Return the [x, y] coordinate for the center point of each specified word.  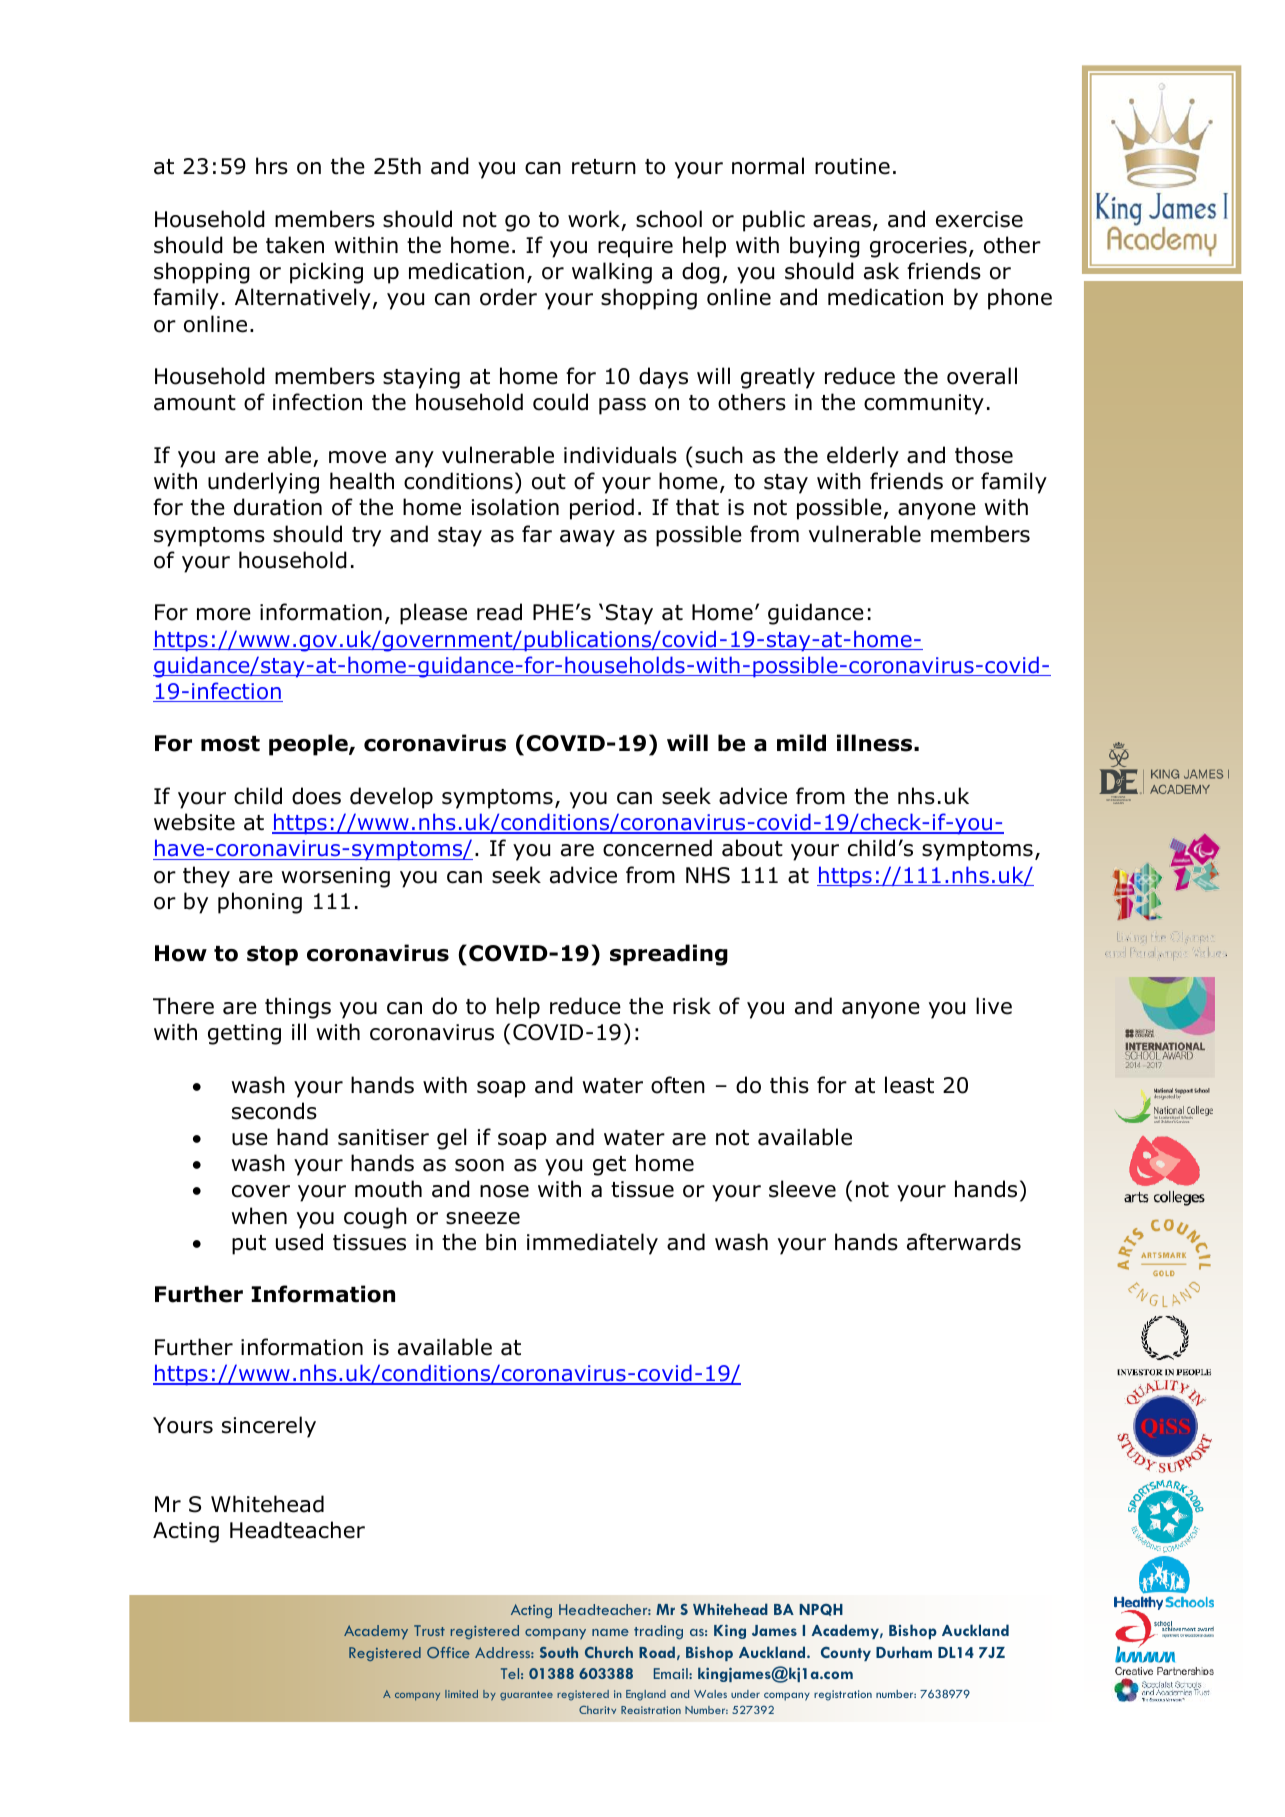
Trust [429, 1630]
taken [295, 245]
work [594, 219]
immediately [592, 1244]
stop [272, 956]
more [224, 614]
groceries [918, 247]
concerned [657, 848]
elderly [863, 457]
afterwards [964, 1242]
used [299, 1242]
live [994, 1006]
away [587, 538]
